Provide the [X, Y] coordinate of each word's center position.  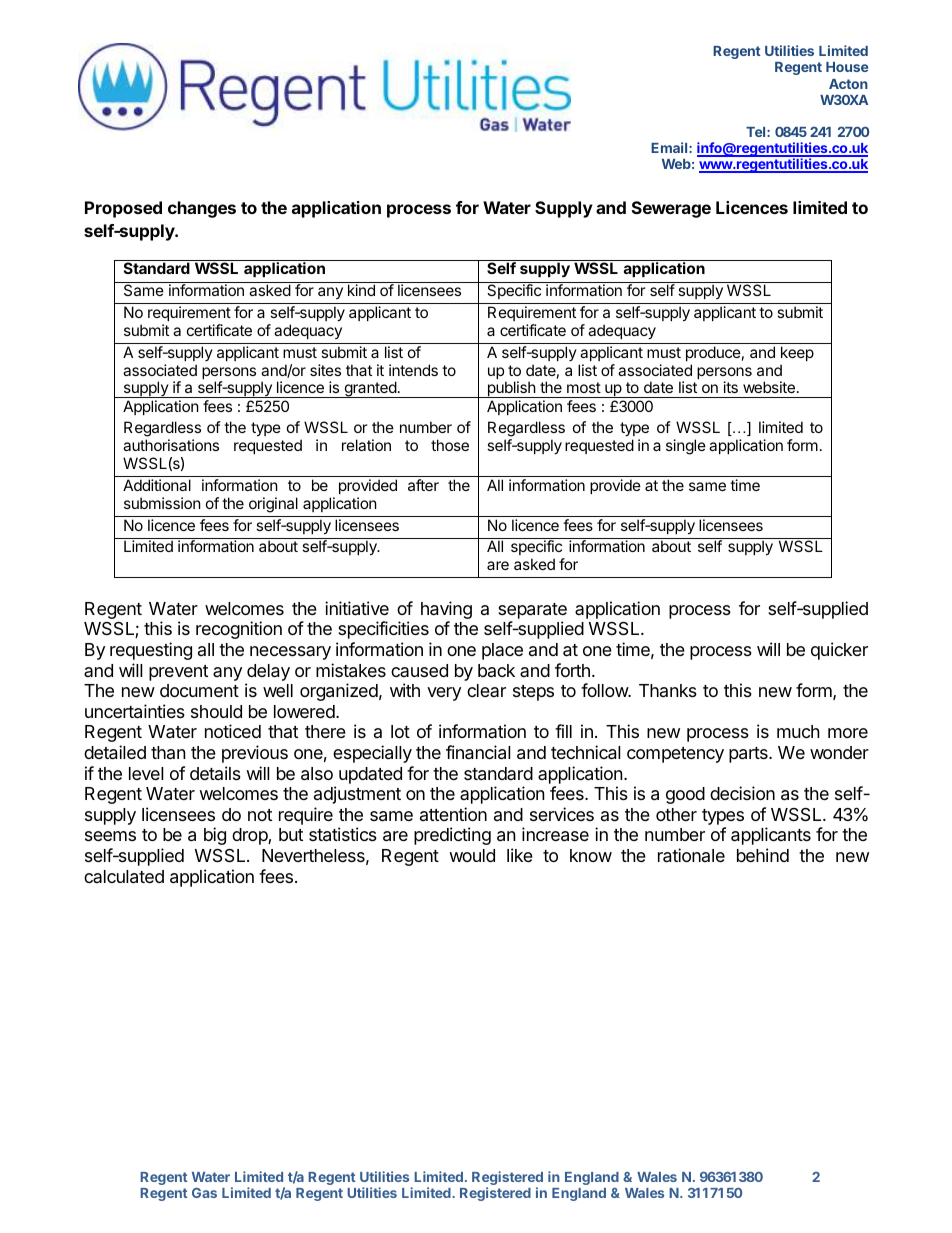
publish [511, 389]
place [502, 651]
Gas [204, 1193]
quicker [839, 651]
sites [325, 370]
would [472, 855]
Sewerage [671, 209]
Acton [848, 84]
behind [763, 855]
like [520, 855]
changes [202, 209]
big [215, 836]
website [769, 387]
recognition [239, 630]
